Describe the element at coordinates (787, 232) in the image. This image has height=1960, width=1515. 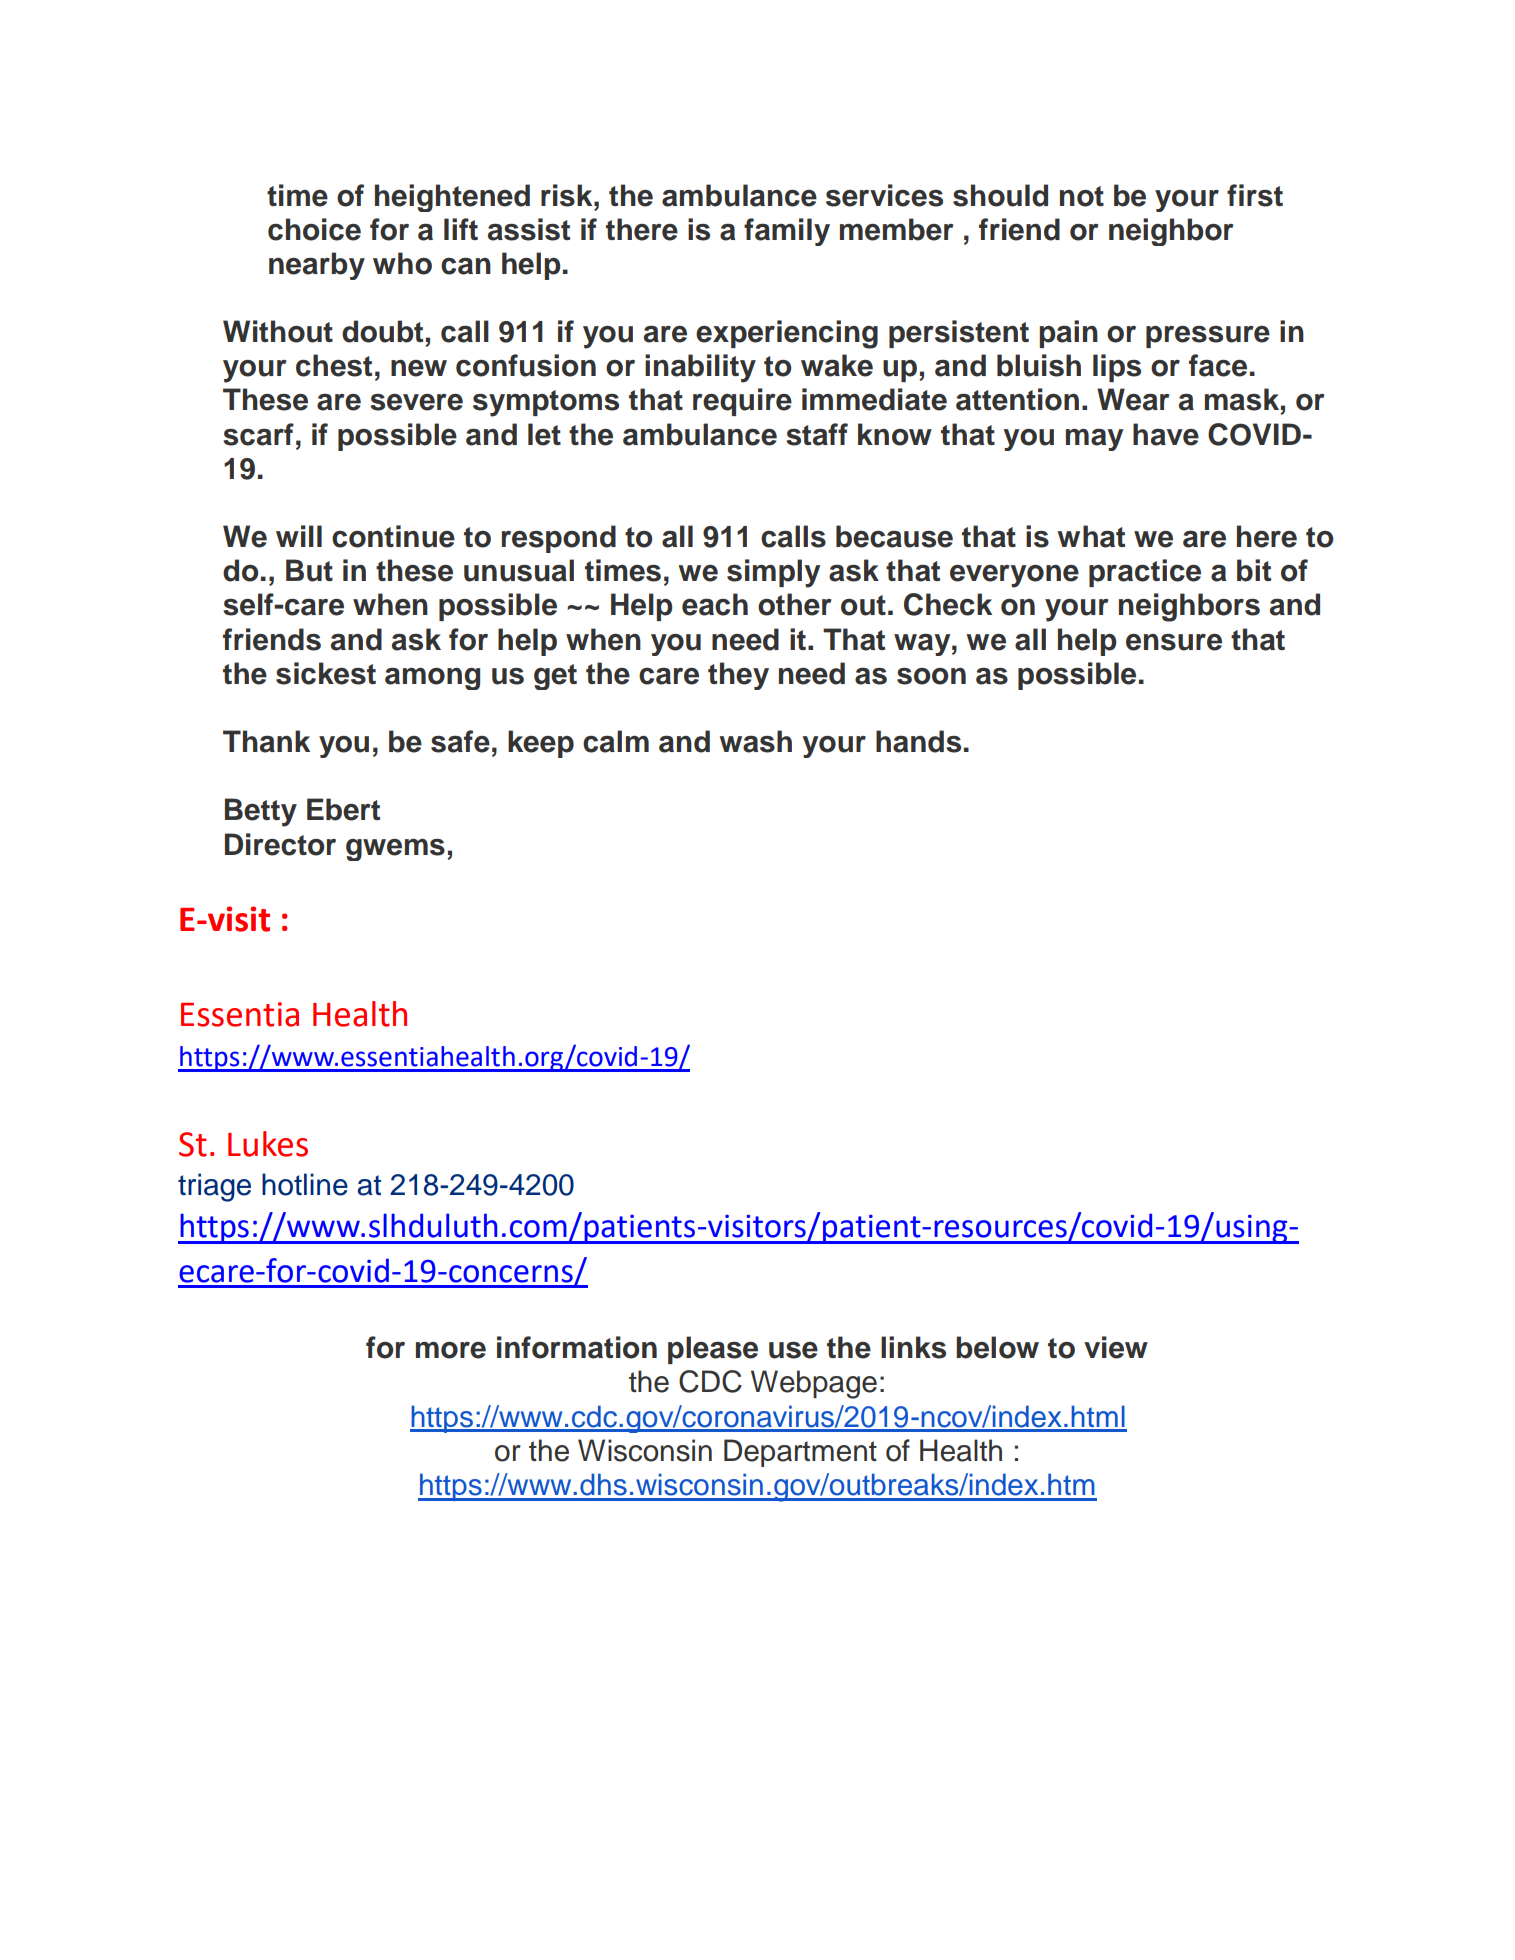
I see `family` at that location.
